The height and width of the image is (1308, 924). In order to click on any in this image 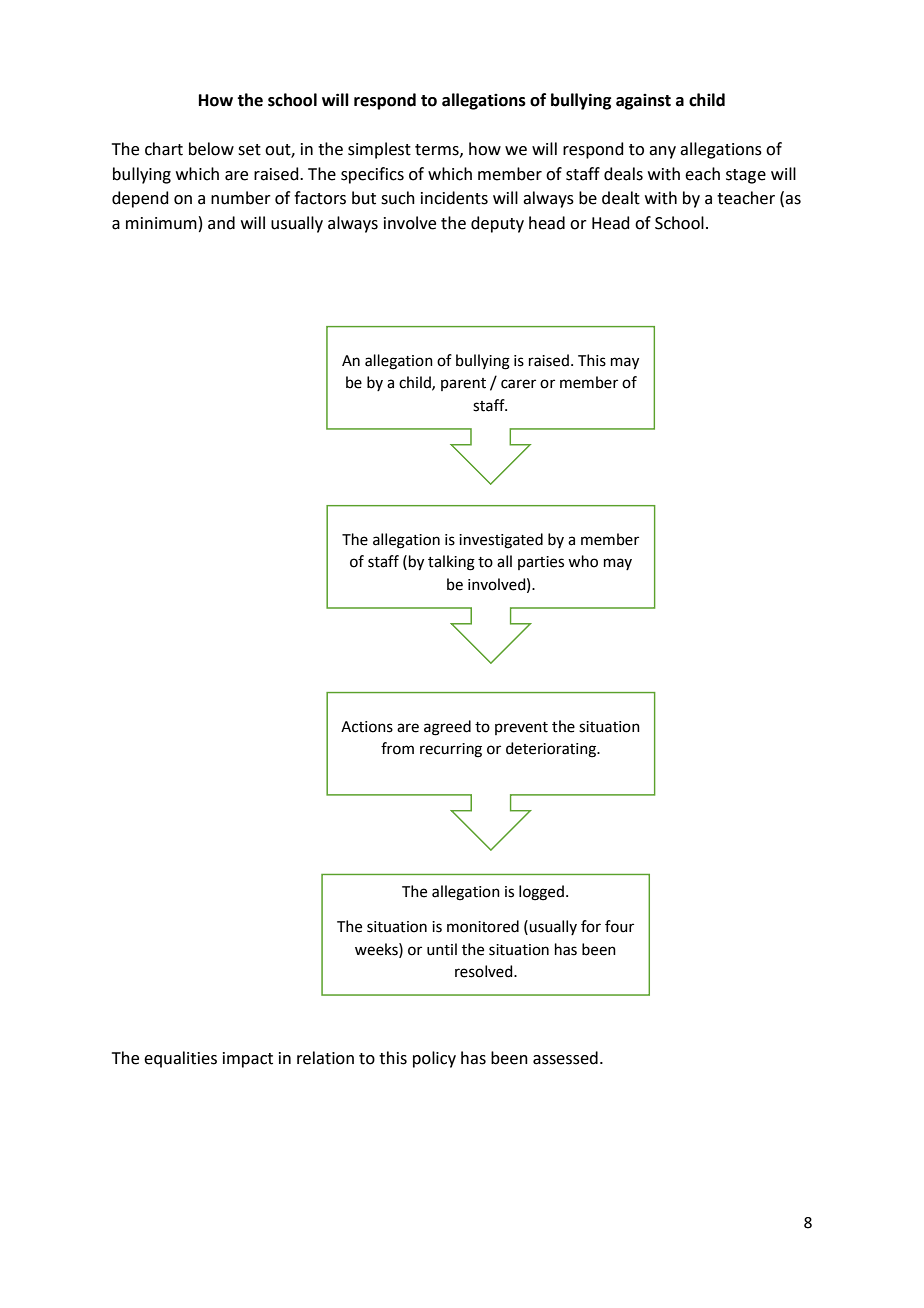, I will do `click(662, 152)`.
